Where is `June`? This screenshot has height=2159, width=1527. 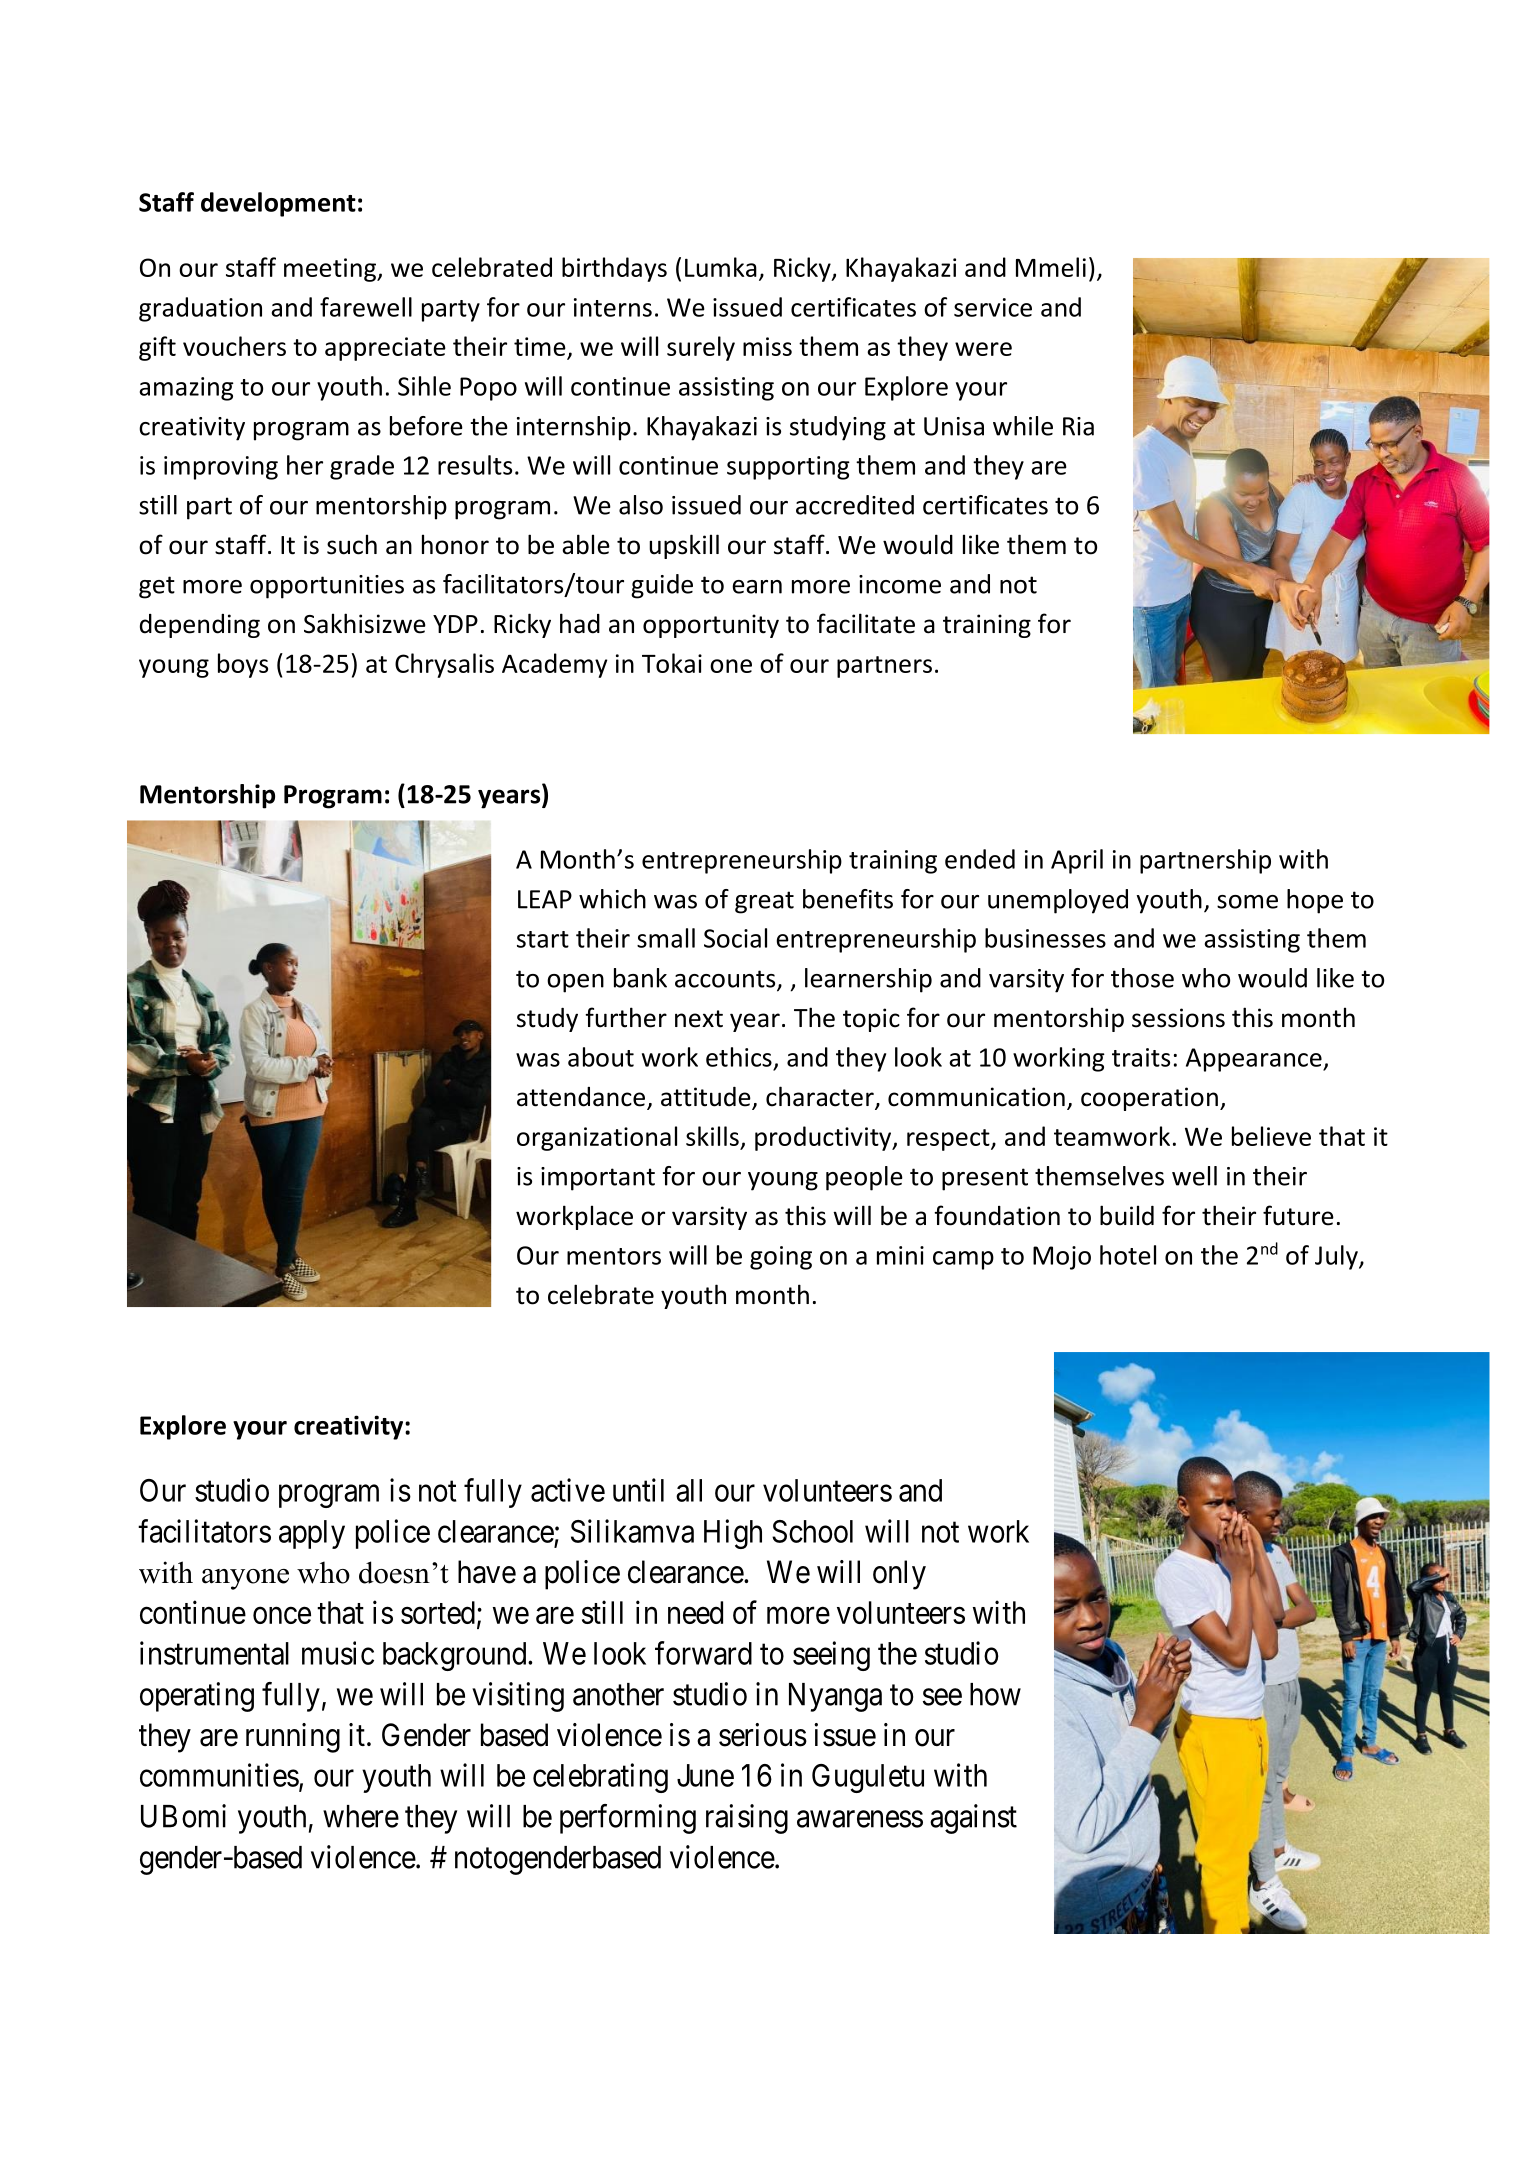 June is located at coordinates (705, 1775).
